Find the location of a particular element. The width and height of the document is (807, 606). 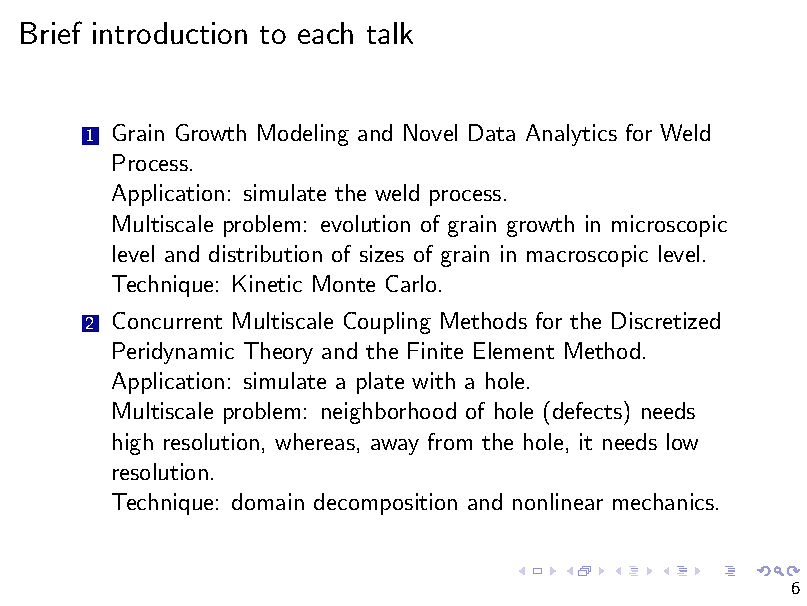

microscopic is located at coordinates (669, 226).
